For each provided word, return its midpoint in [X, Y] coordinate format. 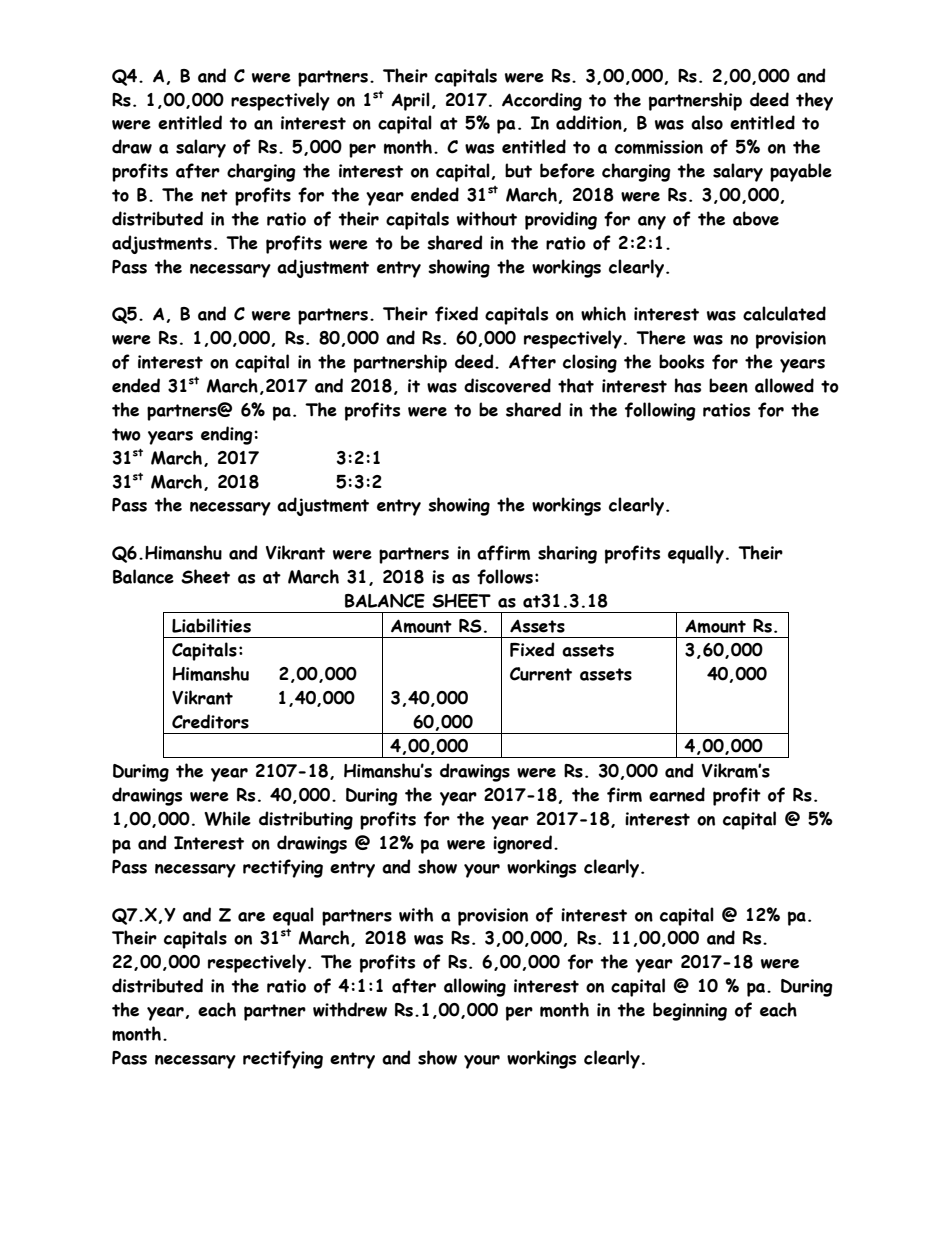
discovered [507, 385]
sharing [567, 554]
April [410, 101]
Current [541, 674]
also [707, 122]
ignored [522, 844]
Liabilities [211, 625]
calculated [784, 313]
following [660, 411]
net [214, 195]
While [227, 818]
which [603, 313]
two [126, 434]
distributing [306, 820]
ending [228, 435]
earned [677, 794]
